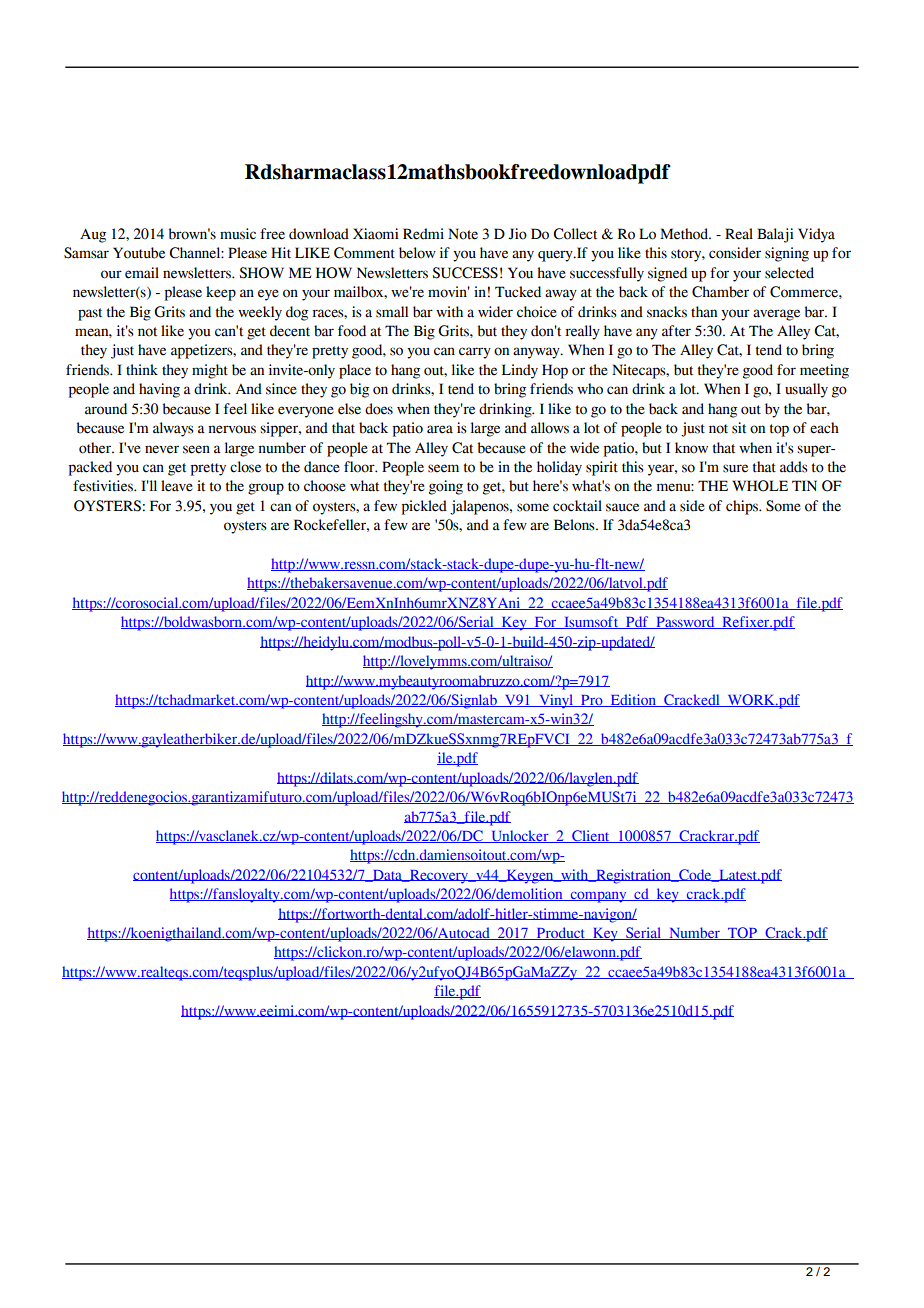 This screenshot has height=1308, width=924. Describe the element at coordinates (290, 331) in the screenshot. I see `decent` at that location.
